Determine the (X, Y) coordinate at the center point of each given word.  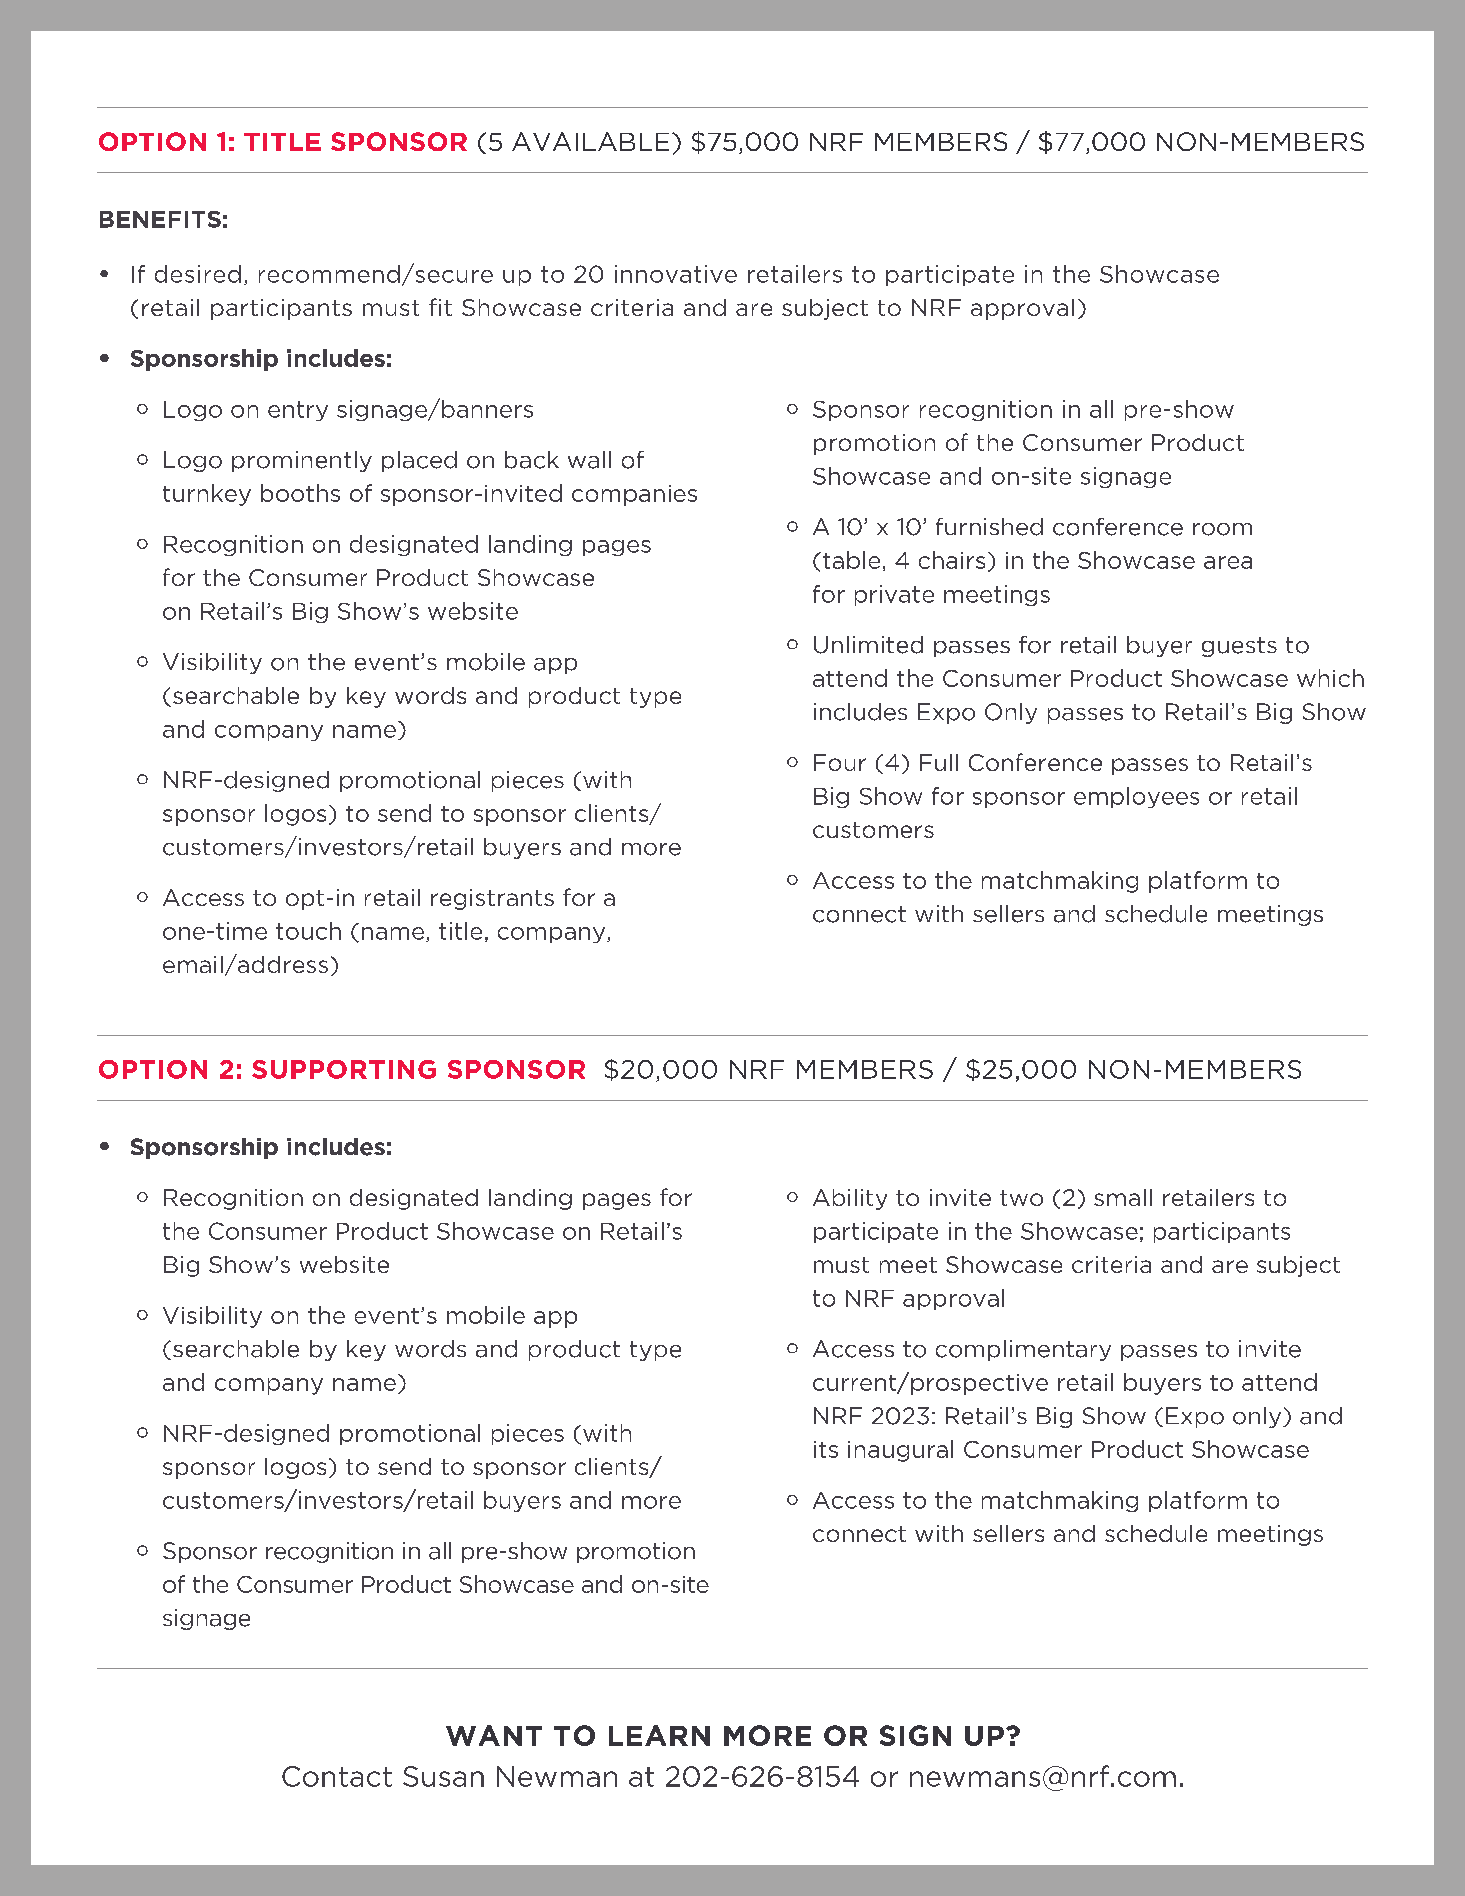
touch (308, 931)
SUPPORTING (344, 1069)
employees (1136, 797)
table (851, 560)
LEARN (659, 1735)
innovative (676, 274)
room (1222, 529)
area (1228, 562)
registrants (492, 899)
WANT (494, 1735)
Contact (337, 1776)
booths (300, 493)
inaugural (900, 1451)
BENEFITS (160, 219)
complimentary (1023, 1350)
